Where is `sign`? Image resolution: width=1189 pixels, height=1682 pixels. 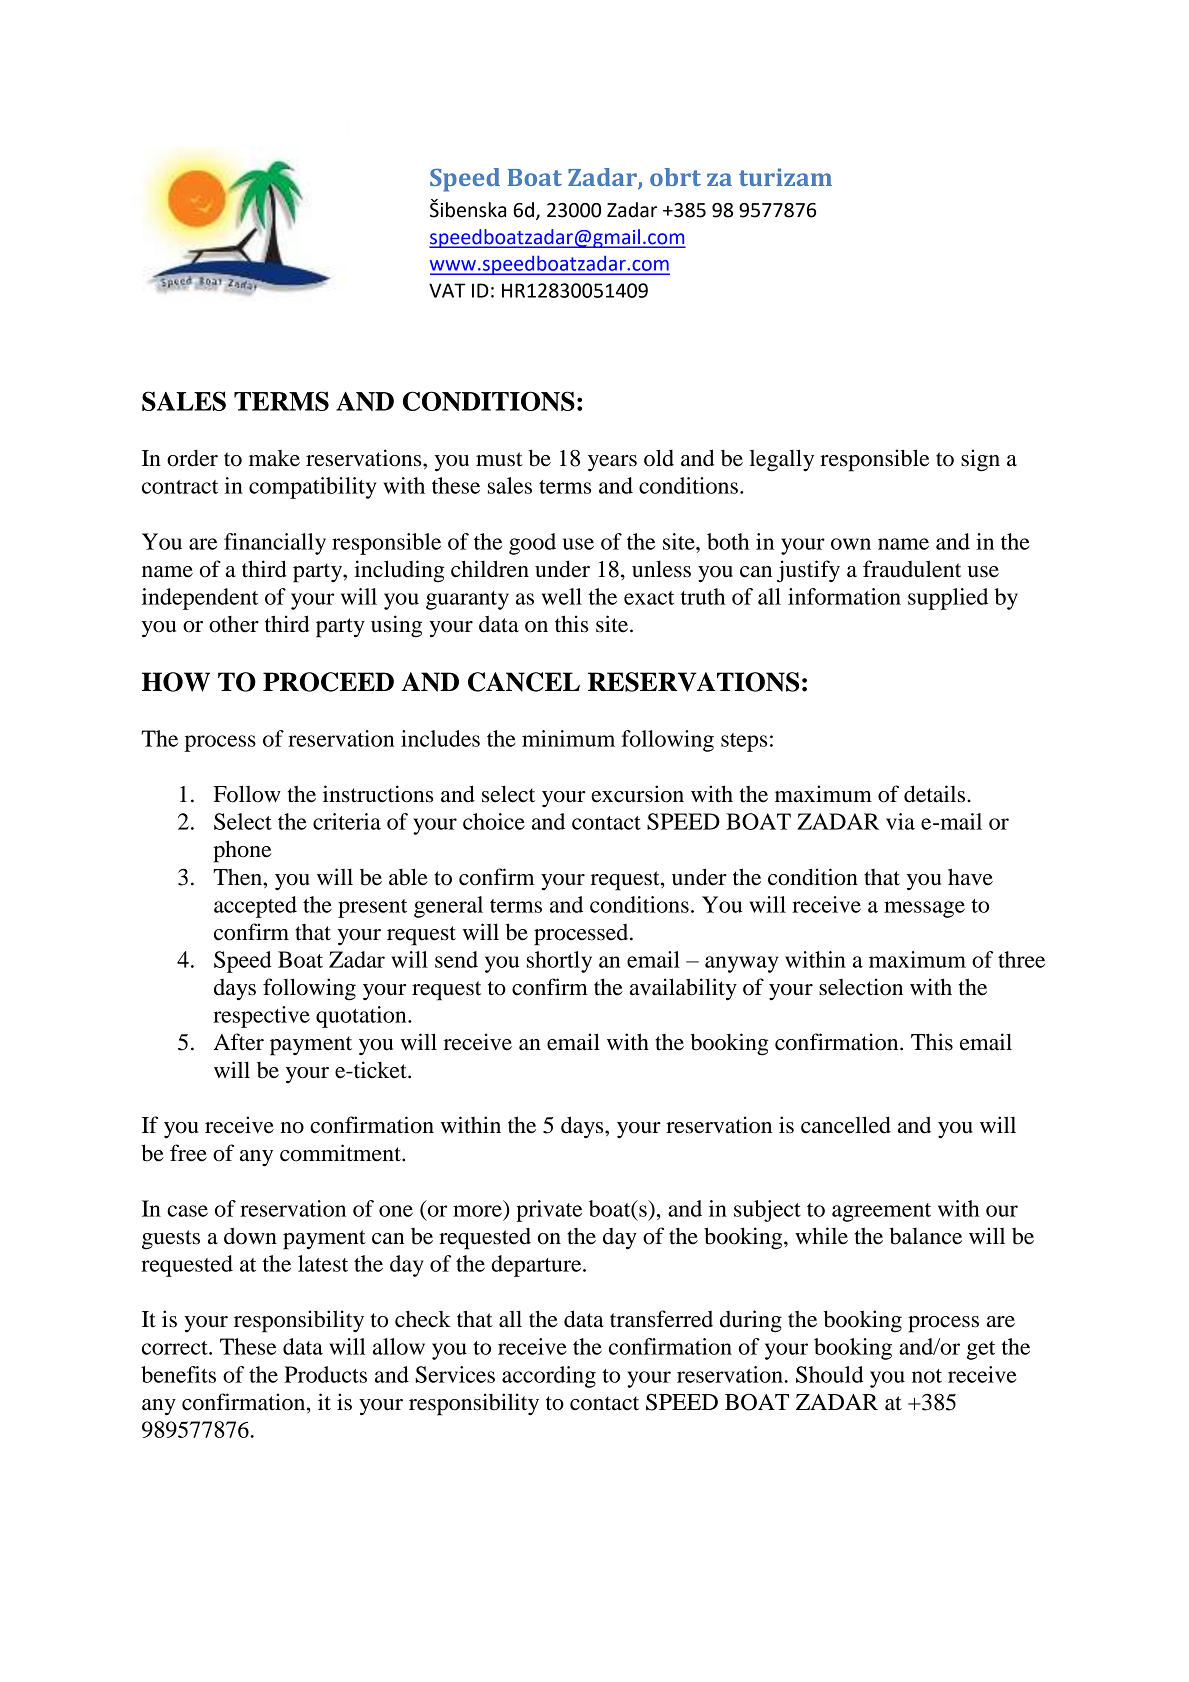
sign is located at coordinates (980, 460).
